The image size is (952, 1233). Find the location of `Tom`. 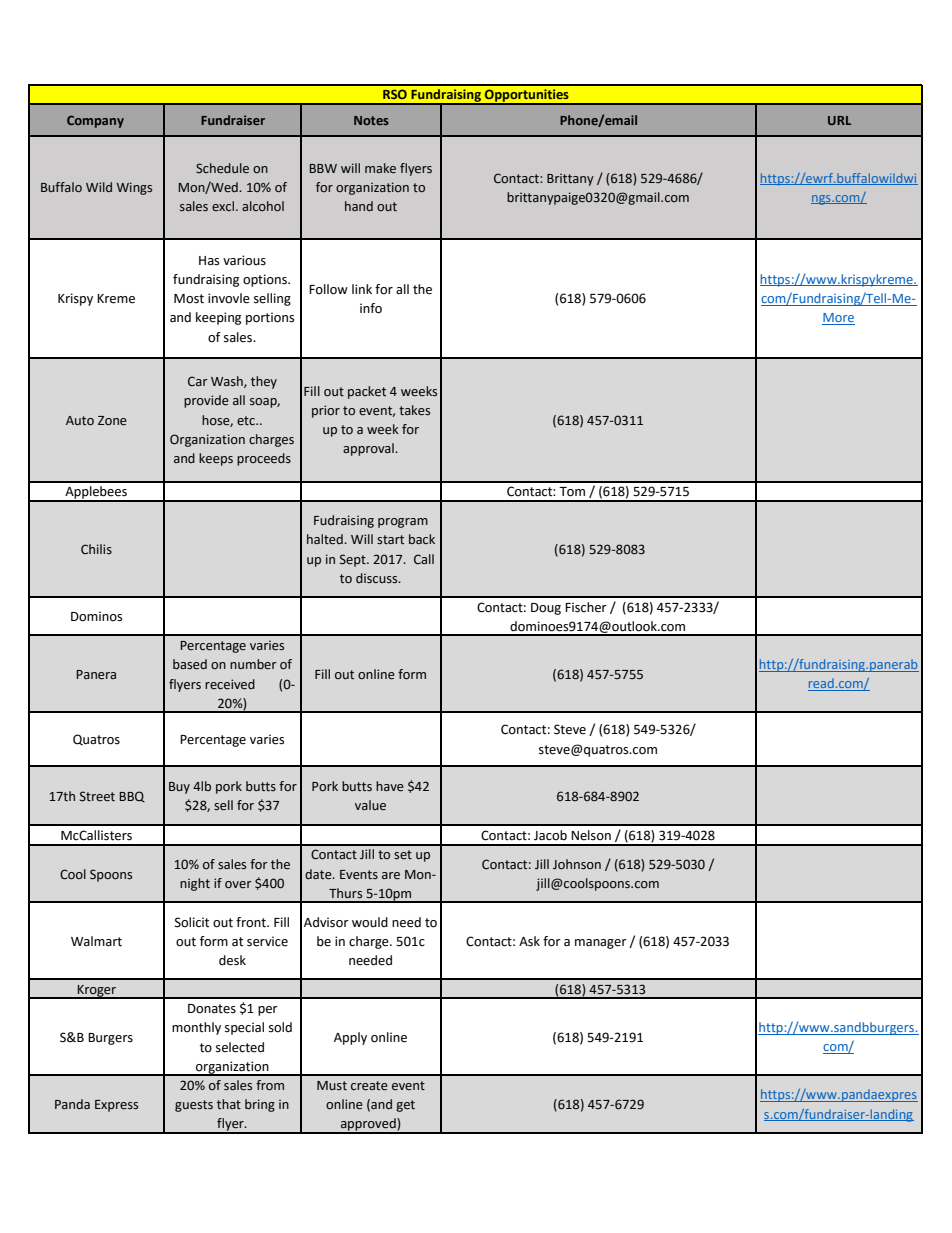

Tom is located at coordinates (572, 492).
